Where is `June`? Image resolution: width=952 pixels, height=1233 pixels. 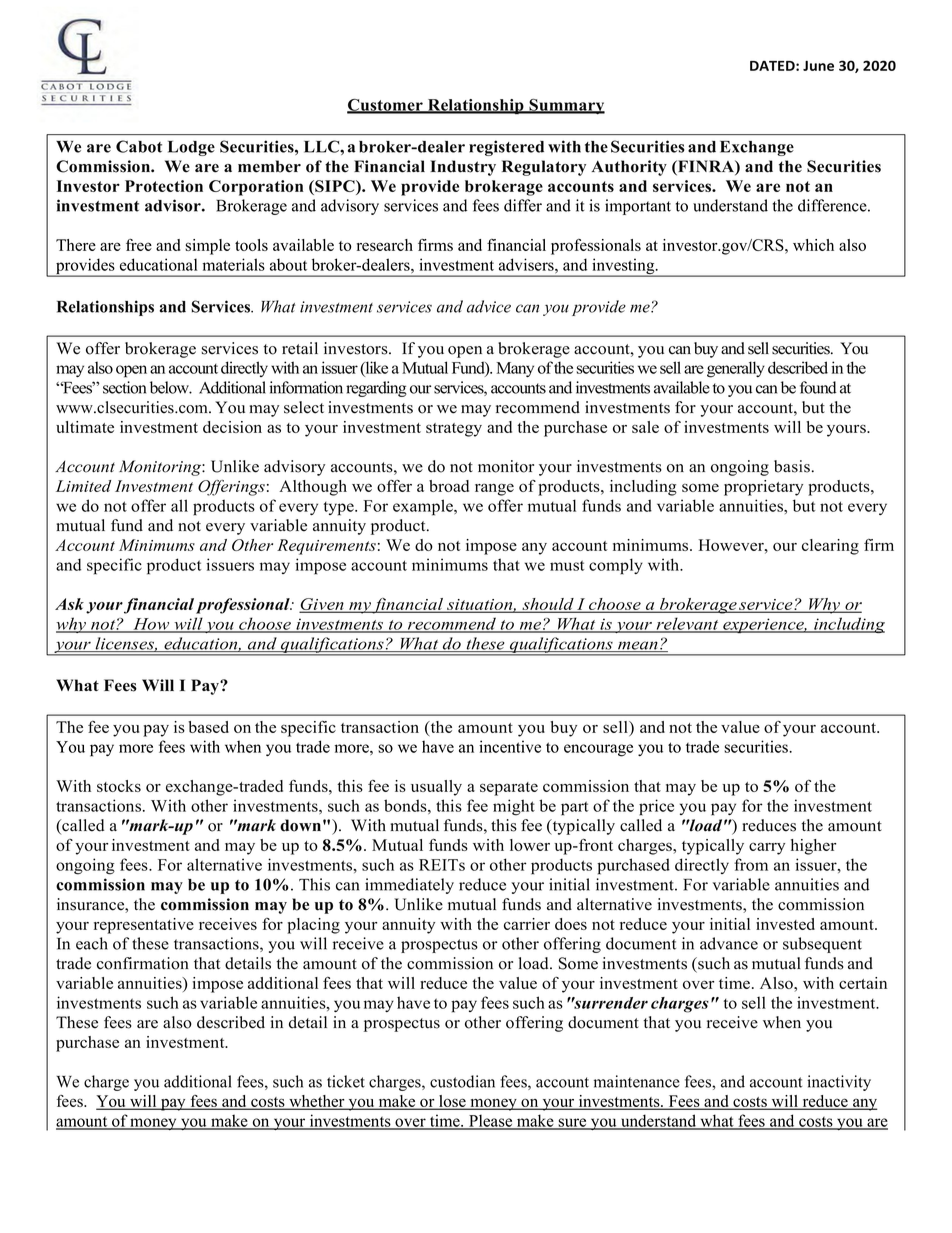 June is located at coordinates (818, 66).
